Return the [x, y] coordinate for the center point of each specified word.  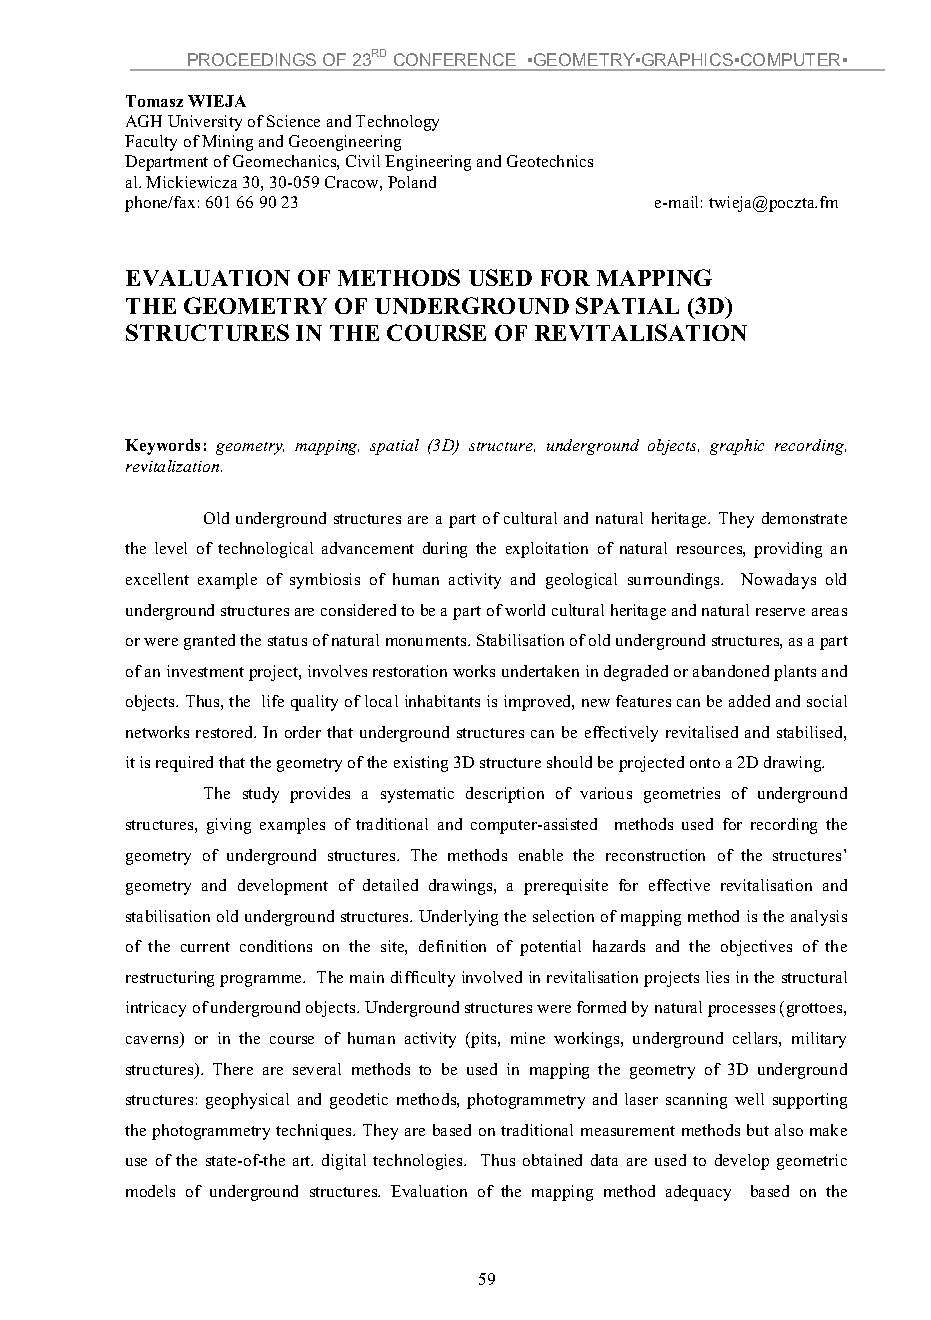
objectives [756, 948]
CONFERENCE [455, 59]
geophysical [247, 1101]
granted [209, 642]
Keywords [162, 447]
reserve [780, 612]
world [525, 610]
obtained [552, 1160]
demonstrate [804, 518]
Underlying [458, 918]
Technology [397, 123]
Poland [412, 182]
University [205, 123]
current [205, 947]
